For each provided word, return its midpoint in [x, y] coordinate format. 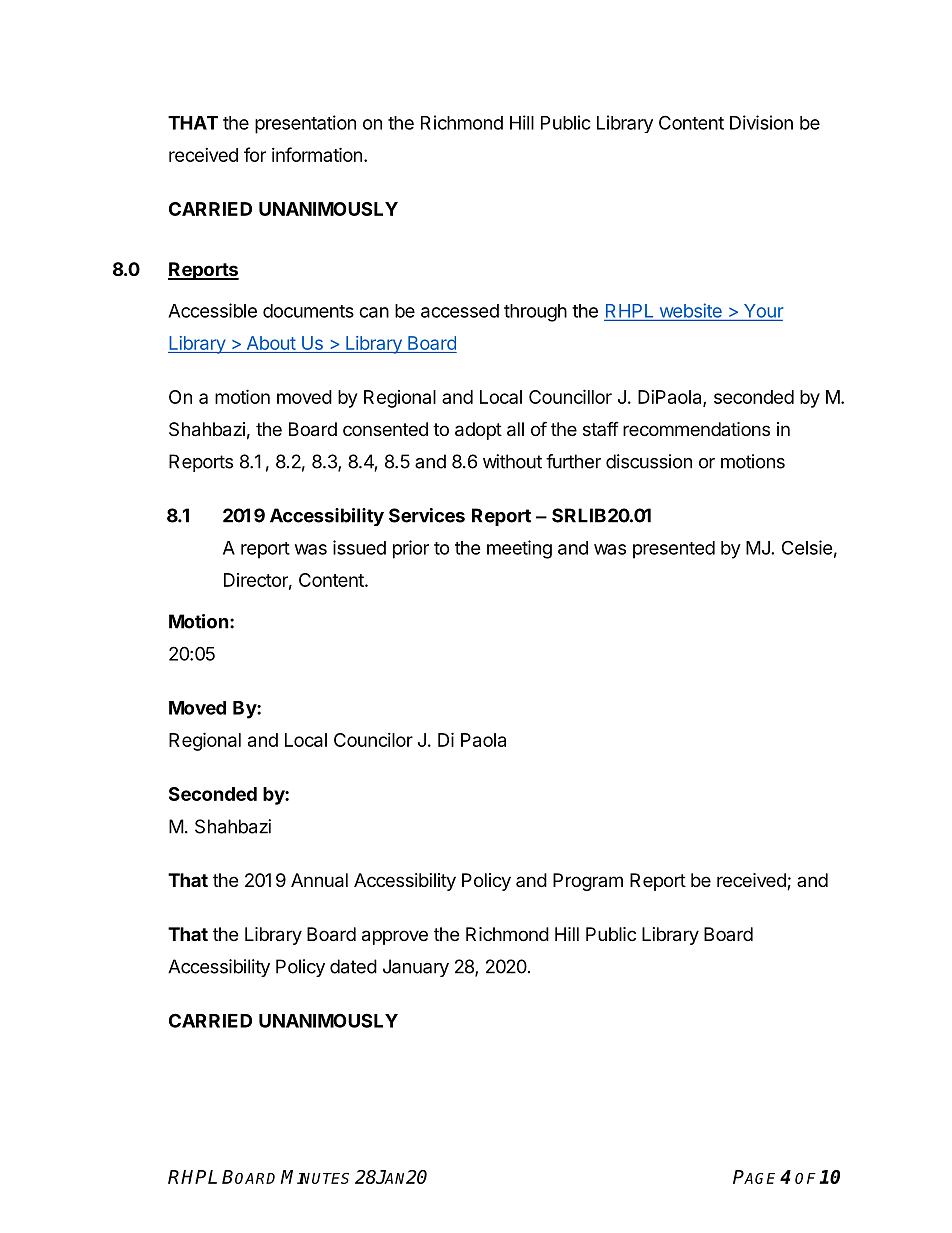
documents [308, 311]
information [317, 154]
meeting [519, 549]
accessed [460, 311]
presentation [305, 124]
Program [588, 882]
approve [395, 937]
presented [674, 550]
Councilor [373, 740]
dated [353, 966]
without [512, 461]
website [690, 311]
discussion [649, 461]
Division [761, 122]
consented [385, 429]
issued [359, 547]
